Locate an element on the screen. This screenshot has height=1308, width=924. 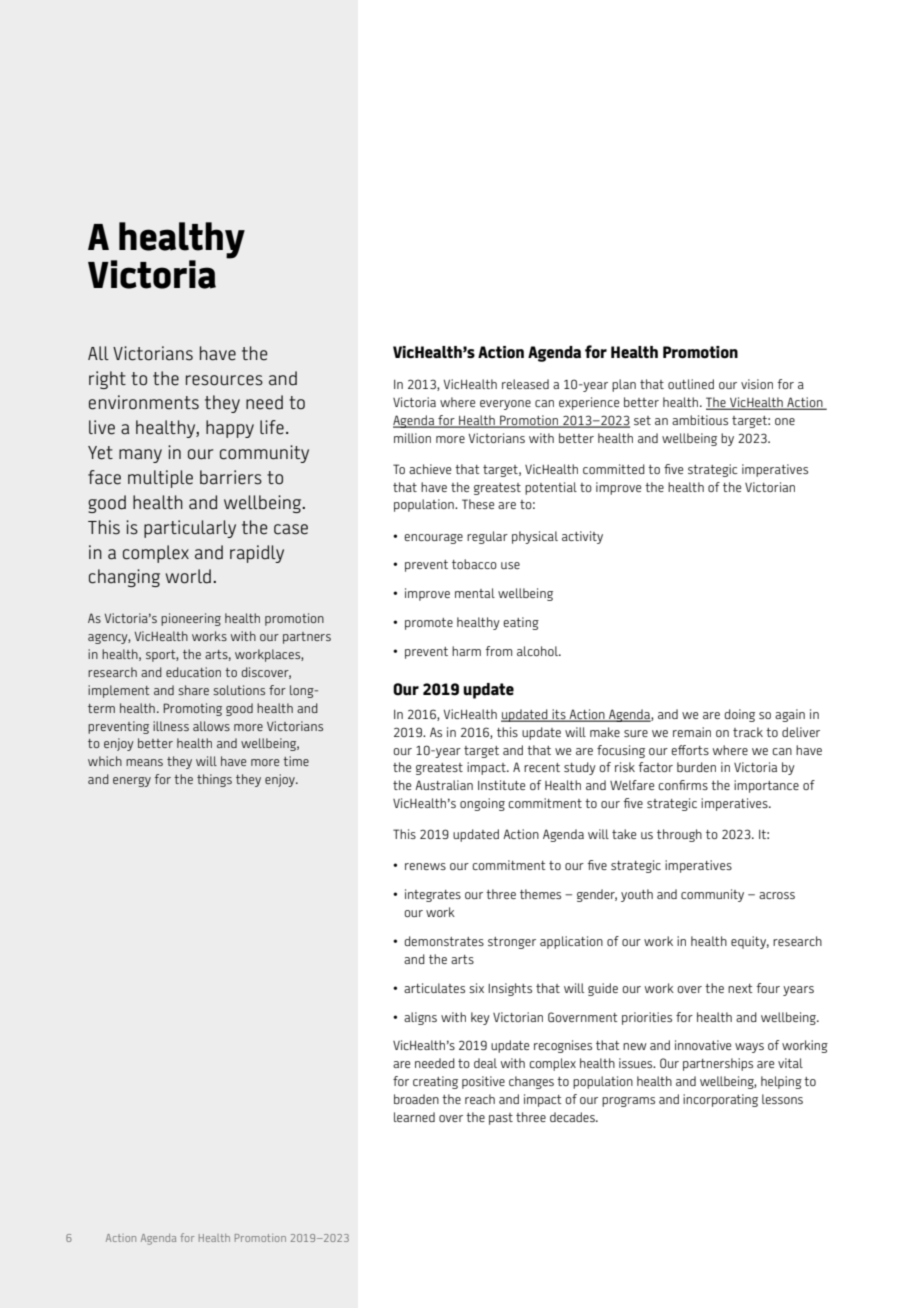
reach is located at coordinates (480, 1099).
